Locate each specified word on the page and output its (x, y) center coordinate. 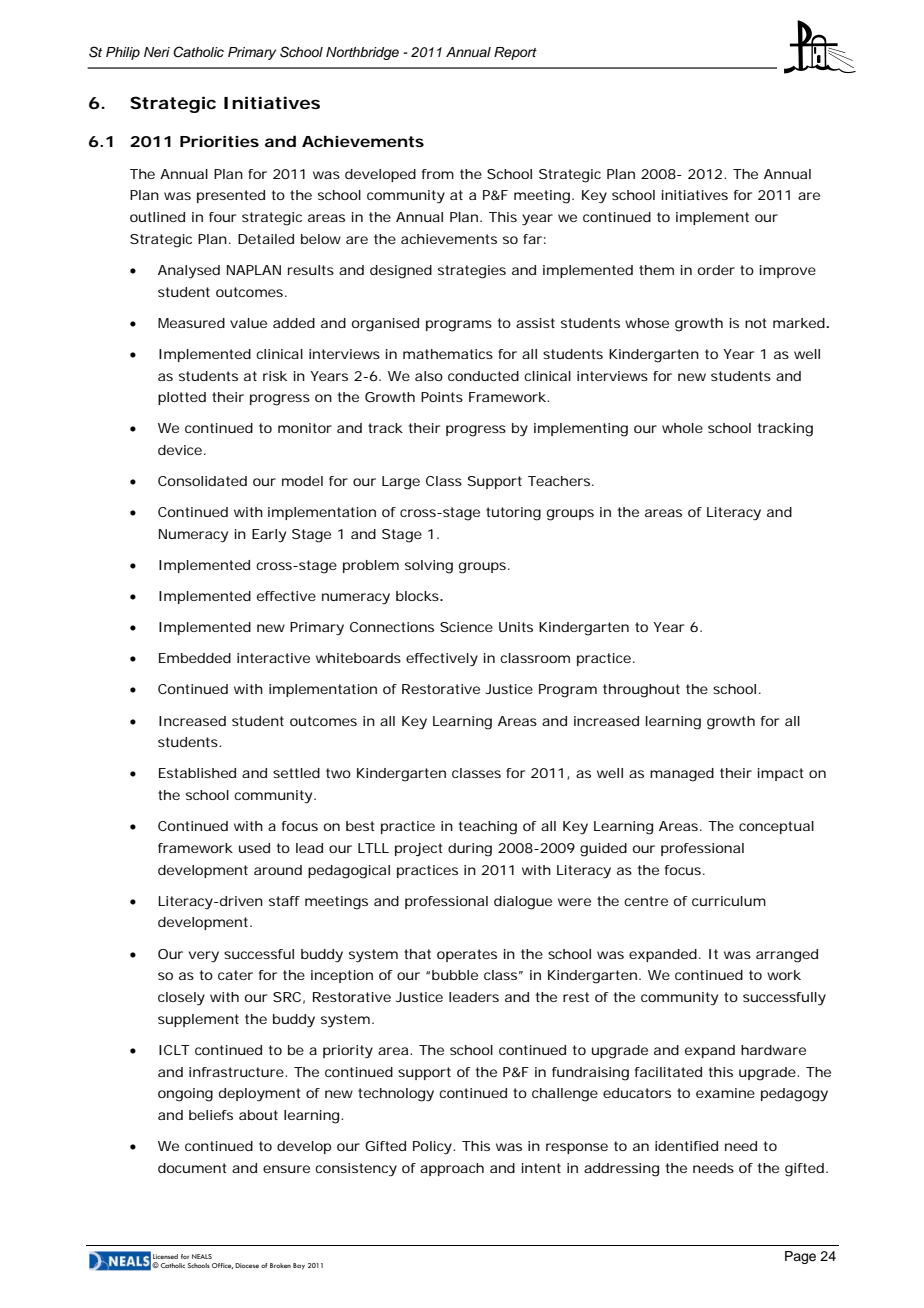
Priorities (219, 141)
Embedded (195, 658)
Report (515, 53)
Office (222, 1266)
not (756, 323)
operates (467, 955)
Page (800, 1257)
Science (466, 627)
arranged (787, 956)
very (204, 957)
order (716, 270)
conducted (483, 376)
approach (452, 1169)
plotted (182, 398)
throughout (641, 691)
